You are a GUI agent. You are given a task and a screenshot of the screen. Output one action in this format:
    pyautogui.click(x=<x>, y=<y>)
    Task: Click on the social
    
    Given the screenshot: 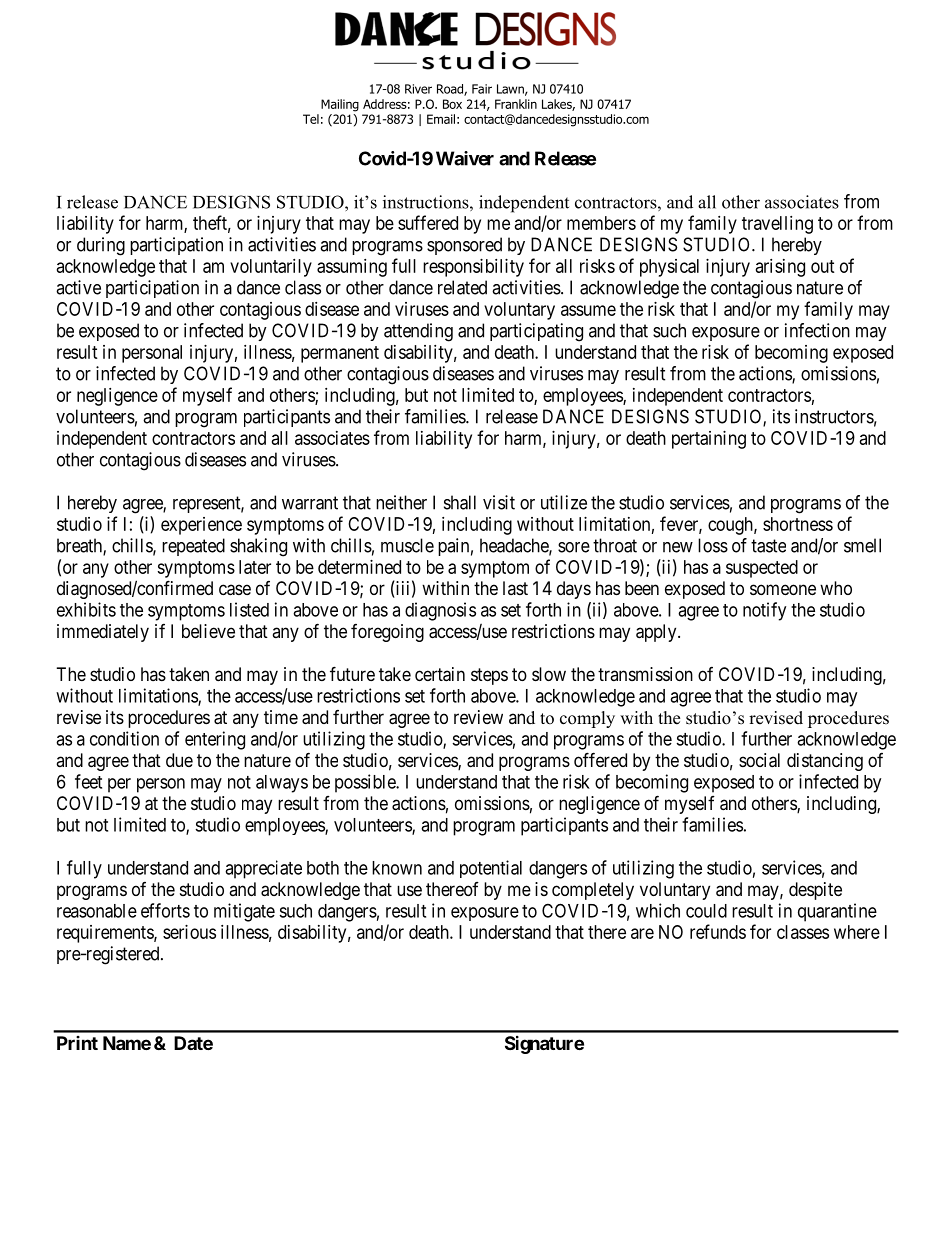 What is the action you would take?
    pyautogui.click(x=759, y=760)
